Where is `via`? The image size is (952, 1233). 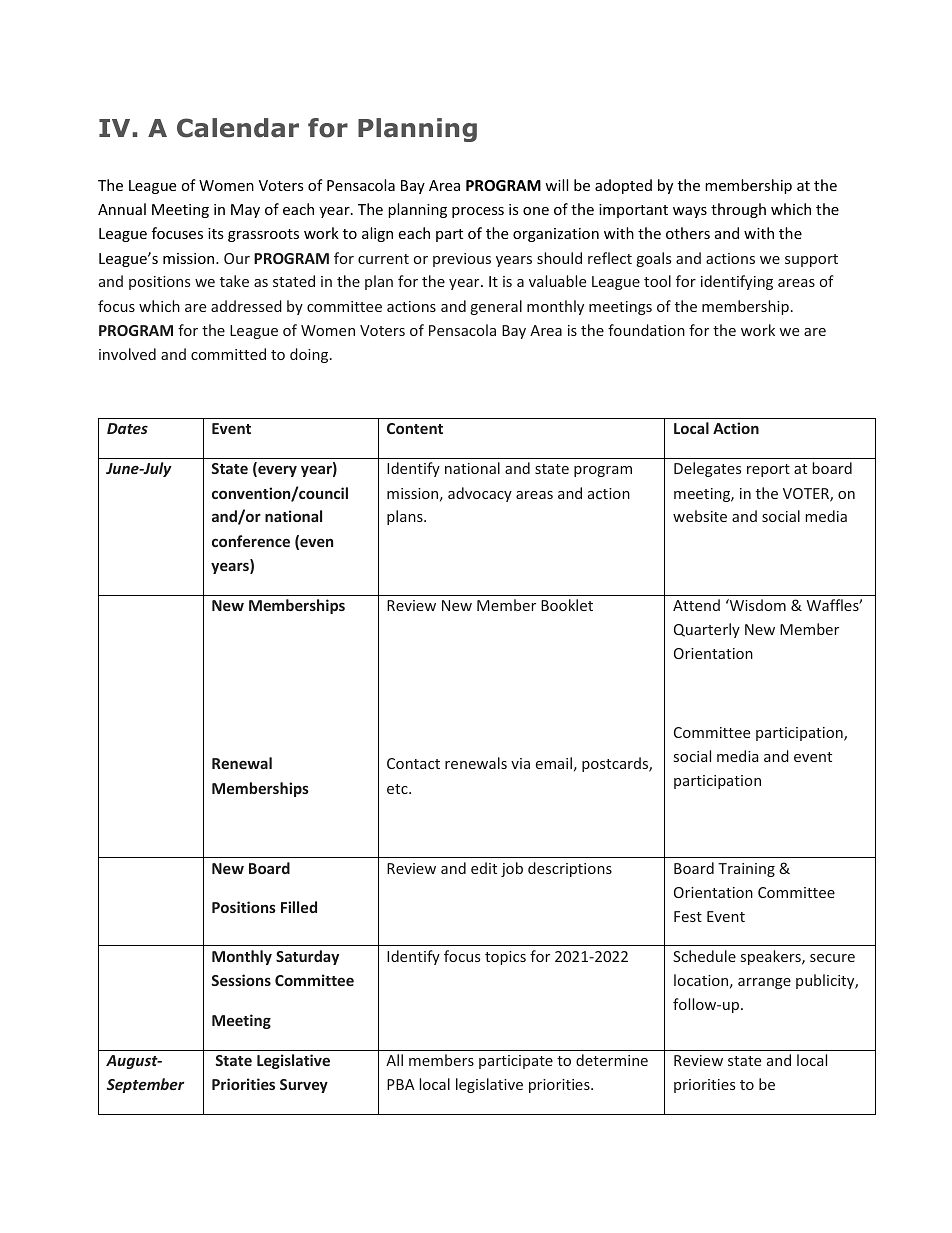
via is located at coordinates (520, 763).
